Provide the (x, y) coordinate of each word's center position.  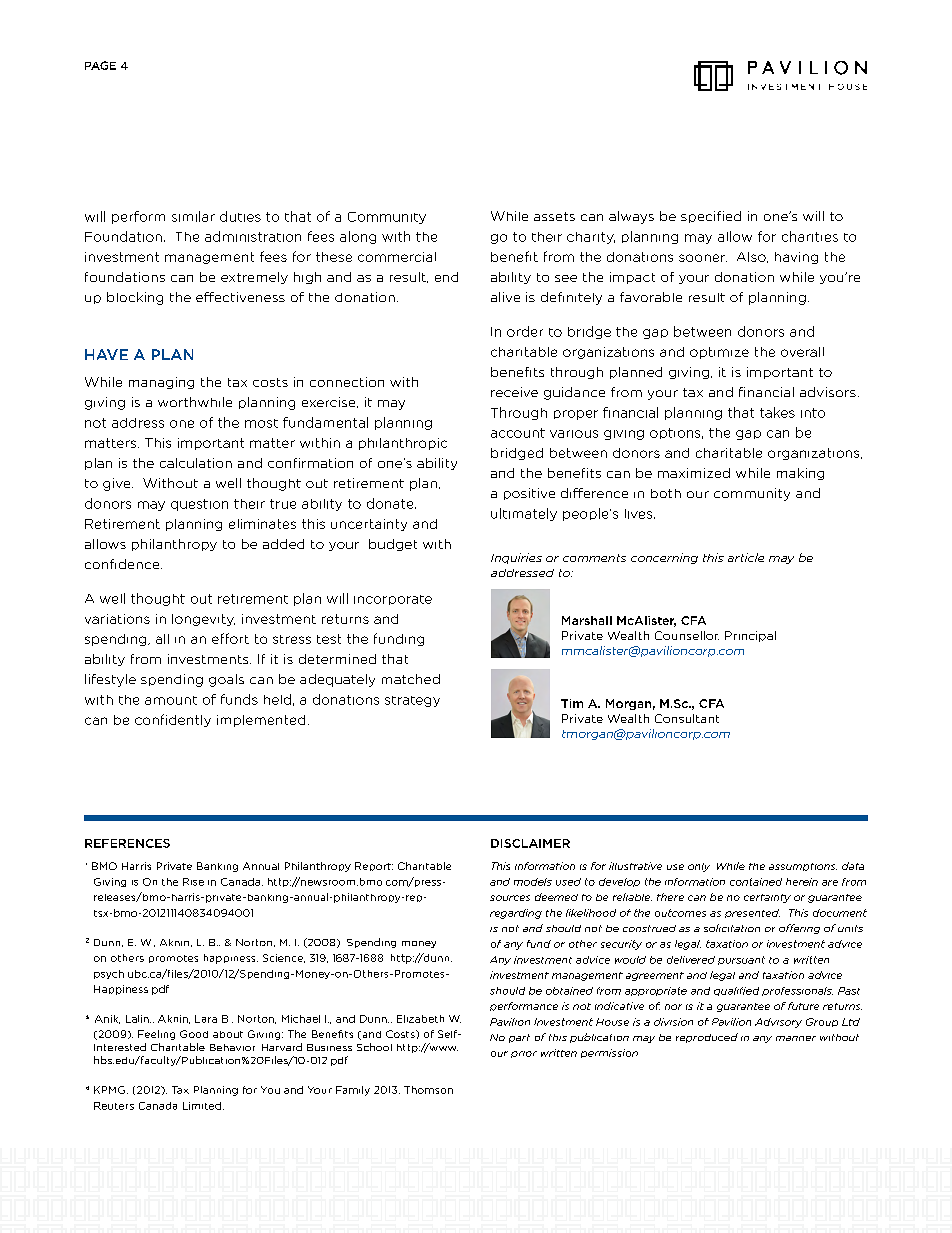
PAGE (100, 65)
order (525, 331)
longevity (203, 620)
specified (711, 217)
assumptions (803, 867)
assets (554, 216)
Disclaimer (530, 843)
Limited (202, 1106)
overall (802, 352)
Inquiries (516, 558)
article (746, 557)
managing (161, 383)
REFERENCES (127, 843)
